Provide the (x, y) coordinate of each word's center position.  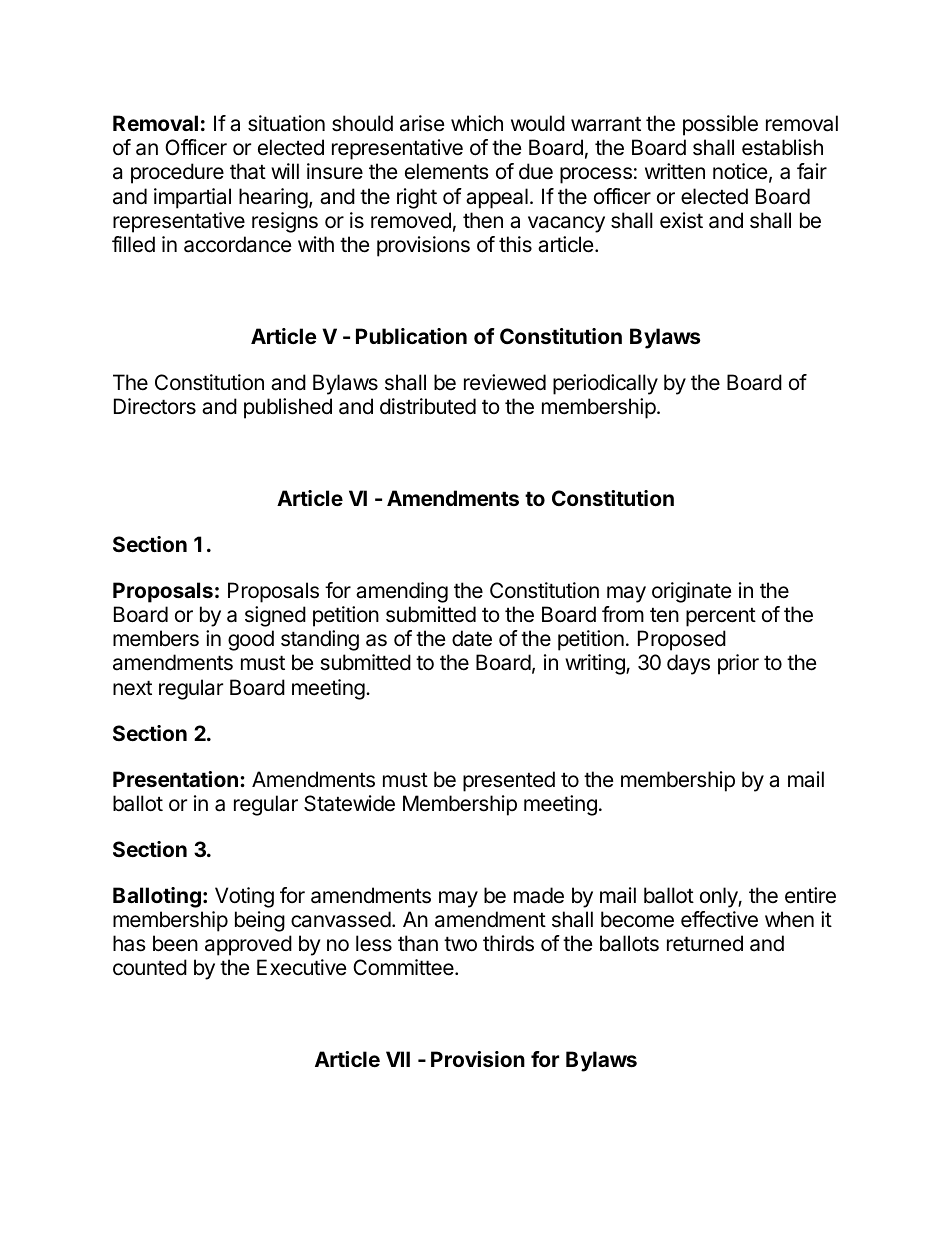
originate (692, 592)
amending (402, 592)
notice (740, 171)
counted (150, 967)
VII (398, 1059)
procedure (177, 173)
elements (447, 171)
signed (275, 616)
